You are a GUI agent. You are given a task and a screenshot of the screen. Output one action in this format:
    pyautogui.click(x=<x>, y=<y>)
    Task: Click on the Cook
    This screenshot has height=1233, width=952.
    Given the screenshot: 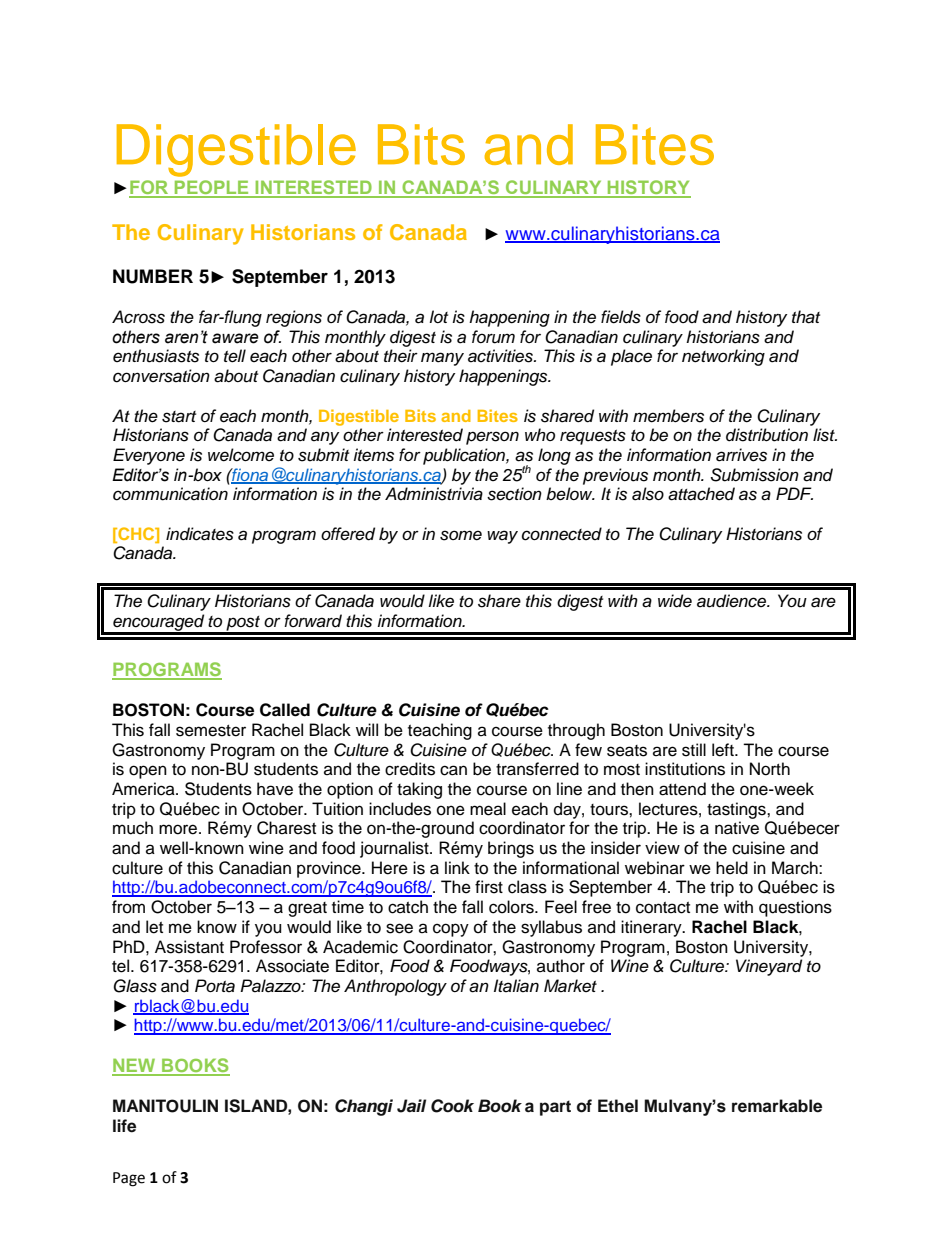 What is the action you would take?
    pyautogui.click(x=452, y=1106)
